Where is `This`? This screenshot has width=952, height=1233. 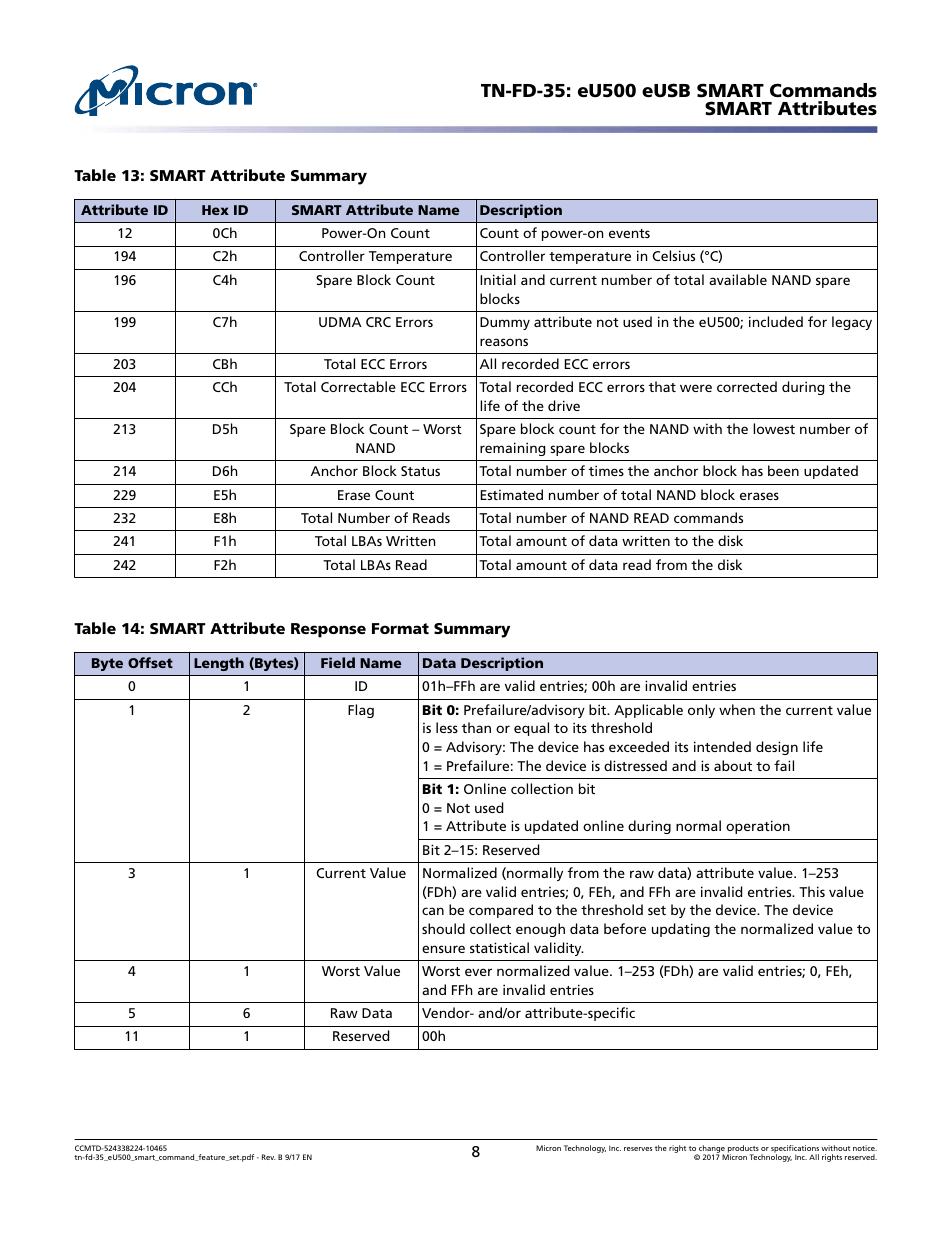
This is located at coordinates (812, 891).
